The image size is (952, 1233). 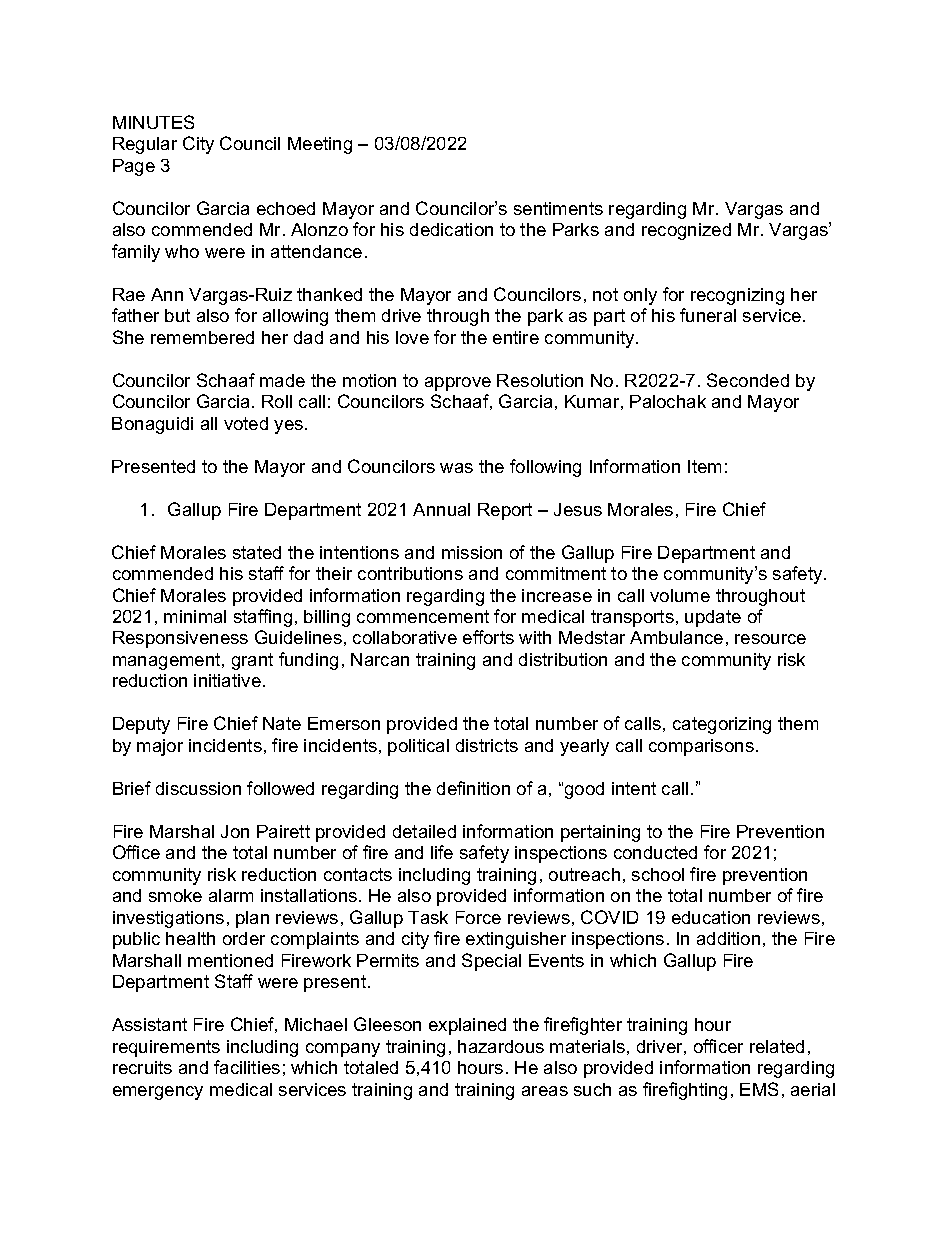 What do you see at coordinates (759, 1089) in the image?
I see `EMS` at bounding box center [759, 1089].
